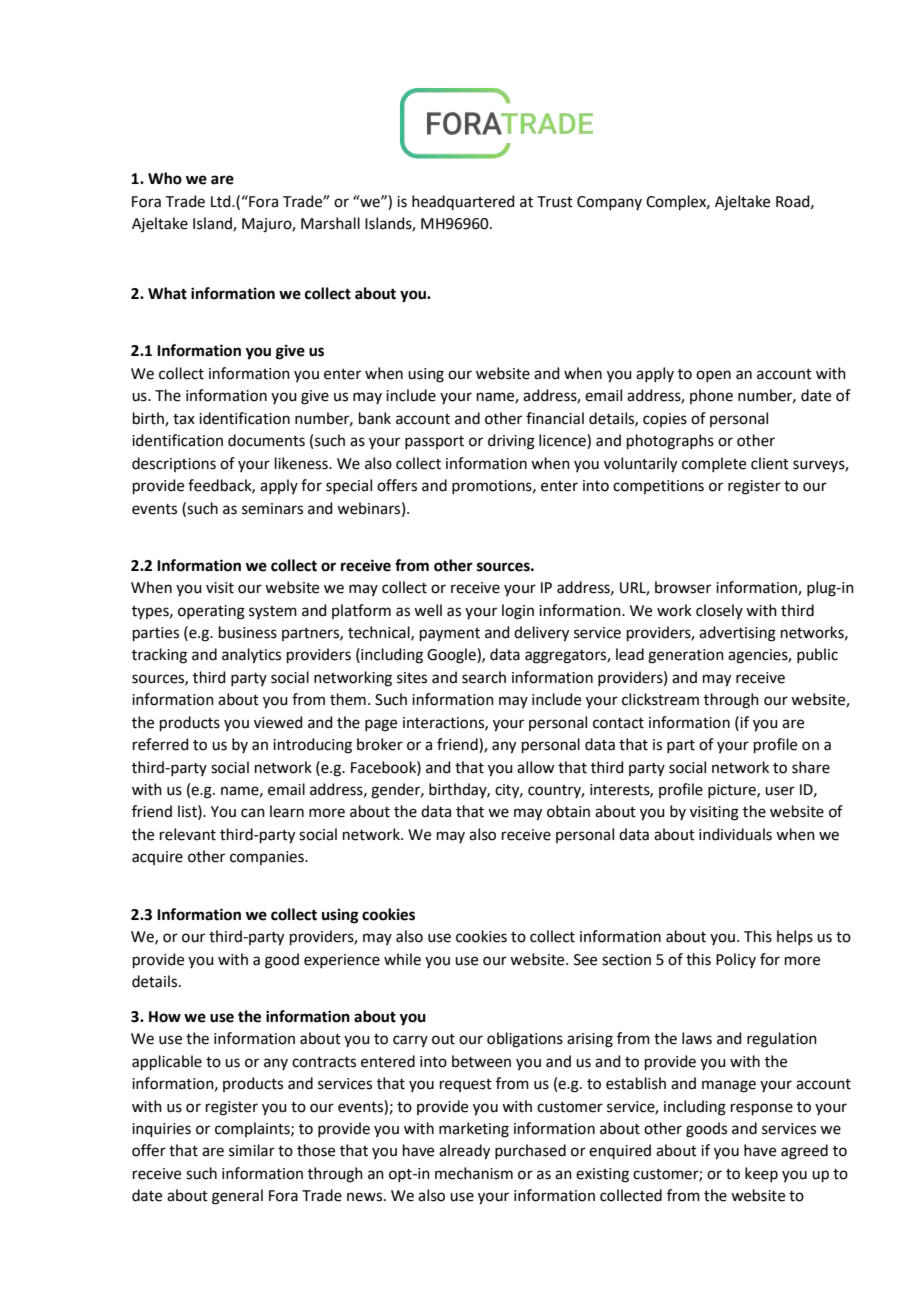 The width and height of the image is (924, 1308). Describe the element at coordinates (165, 178) in the image. I see `Who` at that location.
